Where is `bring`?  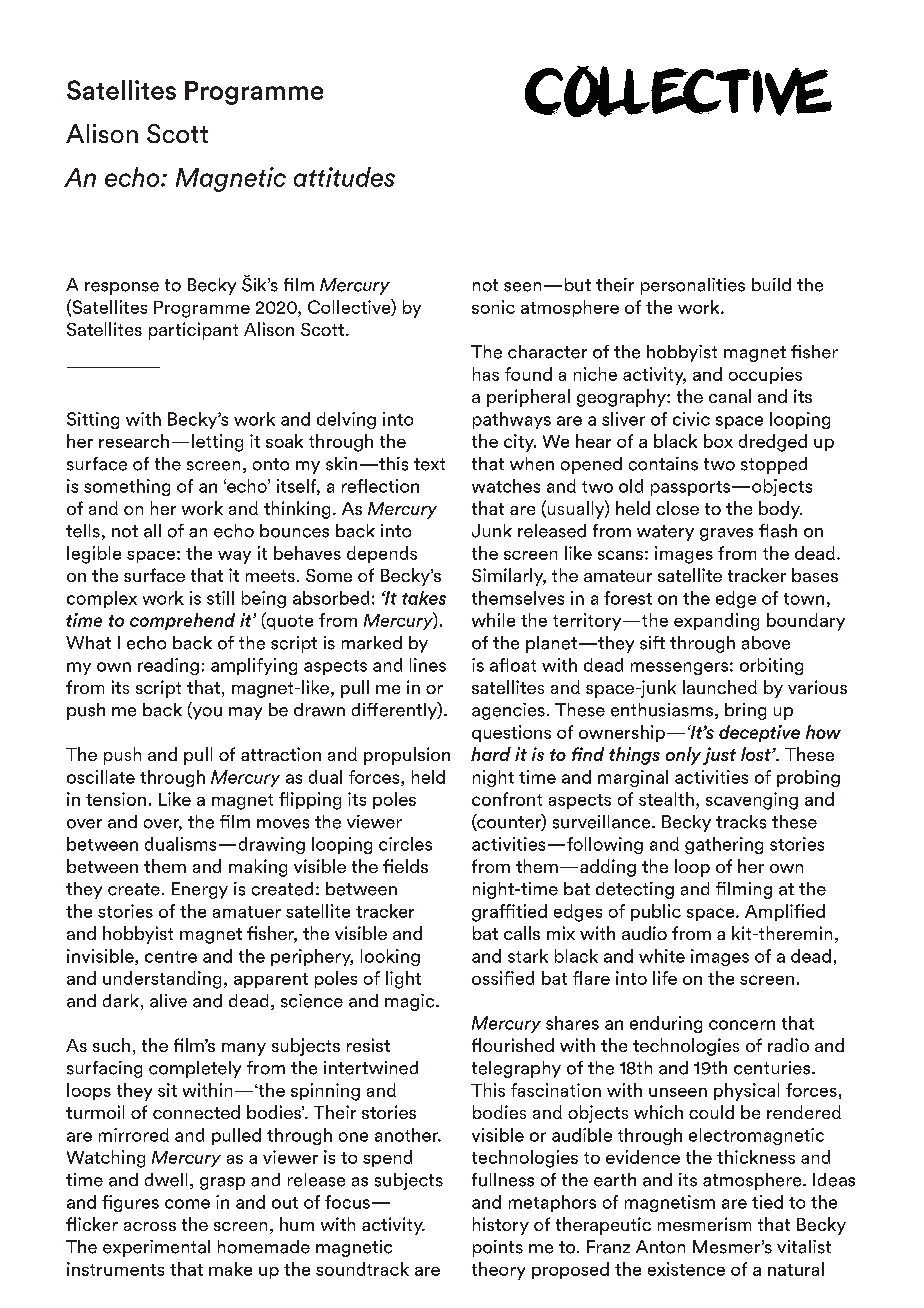 bring is located at coordinates (745, 711).
